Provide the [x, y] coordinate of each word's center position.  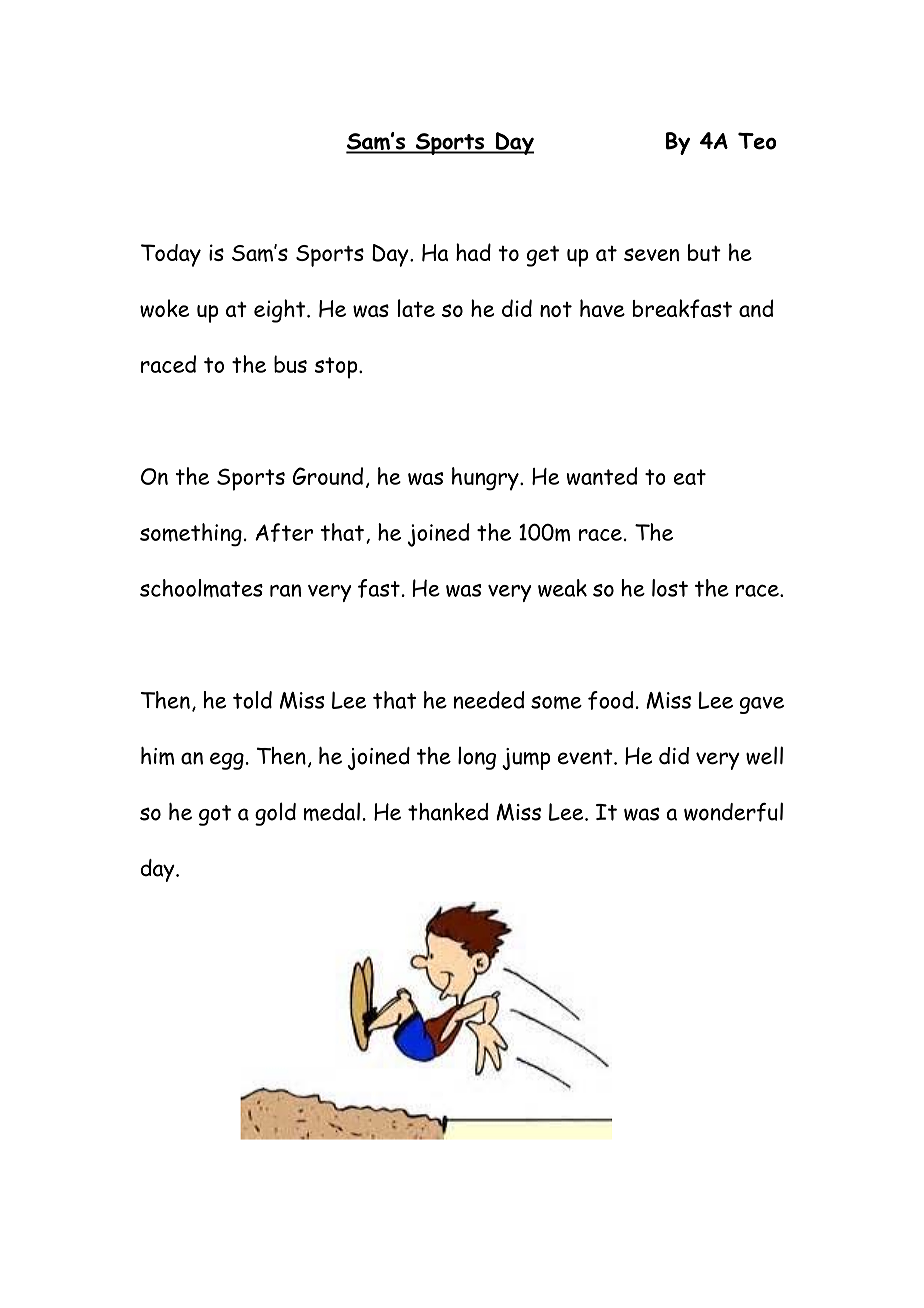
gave [762, 705]
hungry [486, 479]
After [284, 532]
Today [171, 255]
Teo [757, 141]
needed [489, 700]
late [416, 308]
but [704, 253]
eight [281, 311]
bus [290, 364]
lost [670, 588]
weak [562, 588]
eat [690, 477]
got [215, 815]
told [252, 700]
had [473, 252]
